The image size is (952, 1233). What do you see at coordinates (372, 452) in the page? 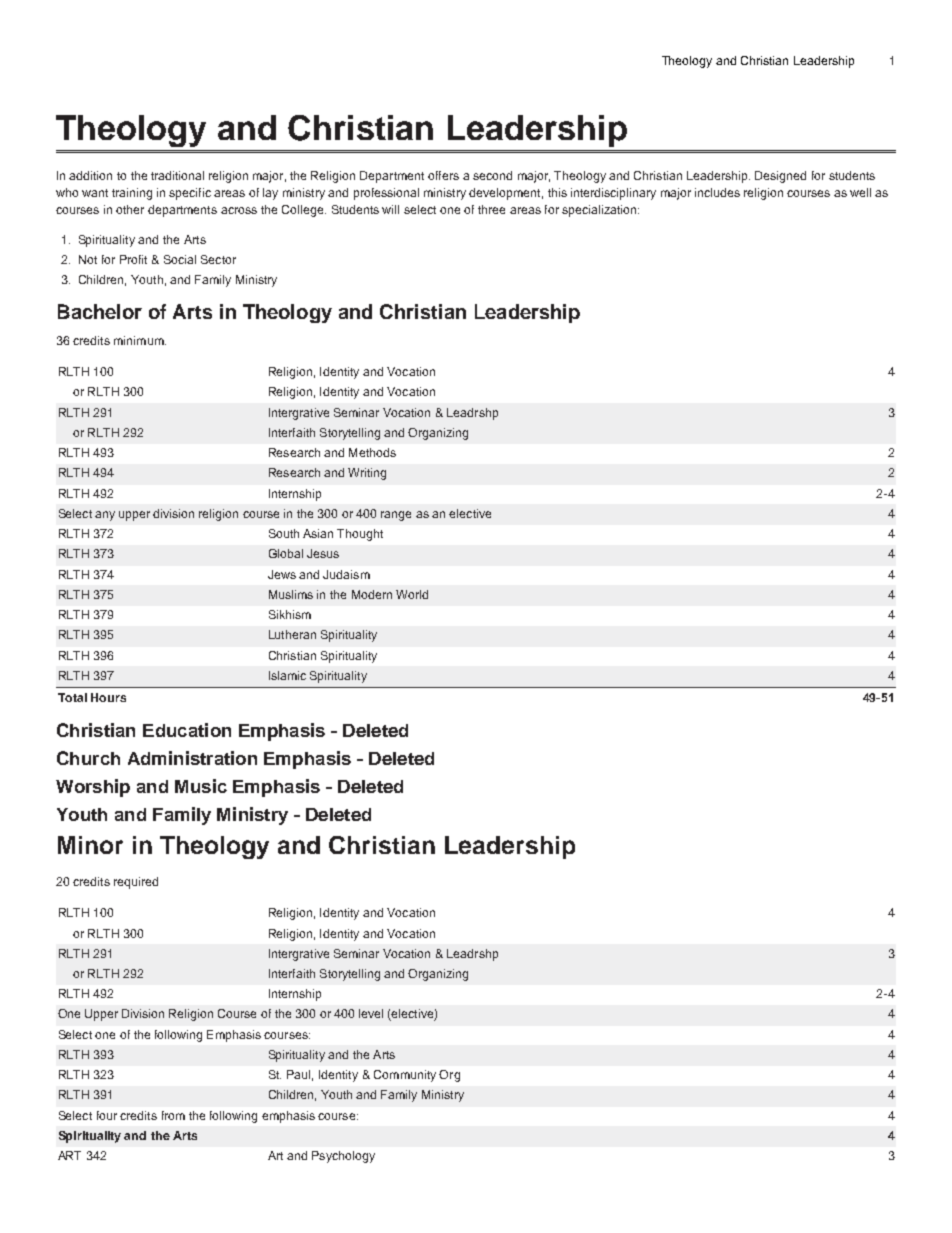
I see `Methods` at bounding box center [372, 452].
